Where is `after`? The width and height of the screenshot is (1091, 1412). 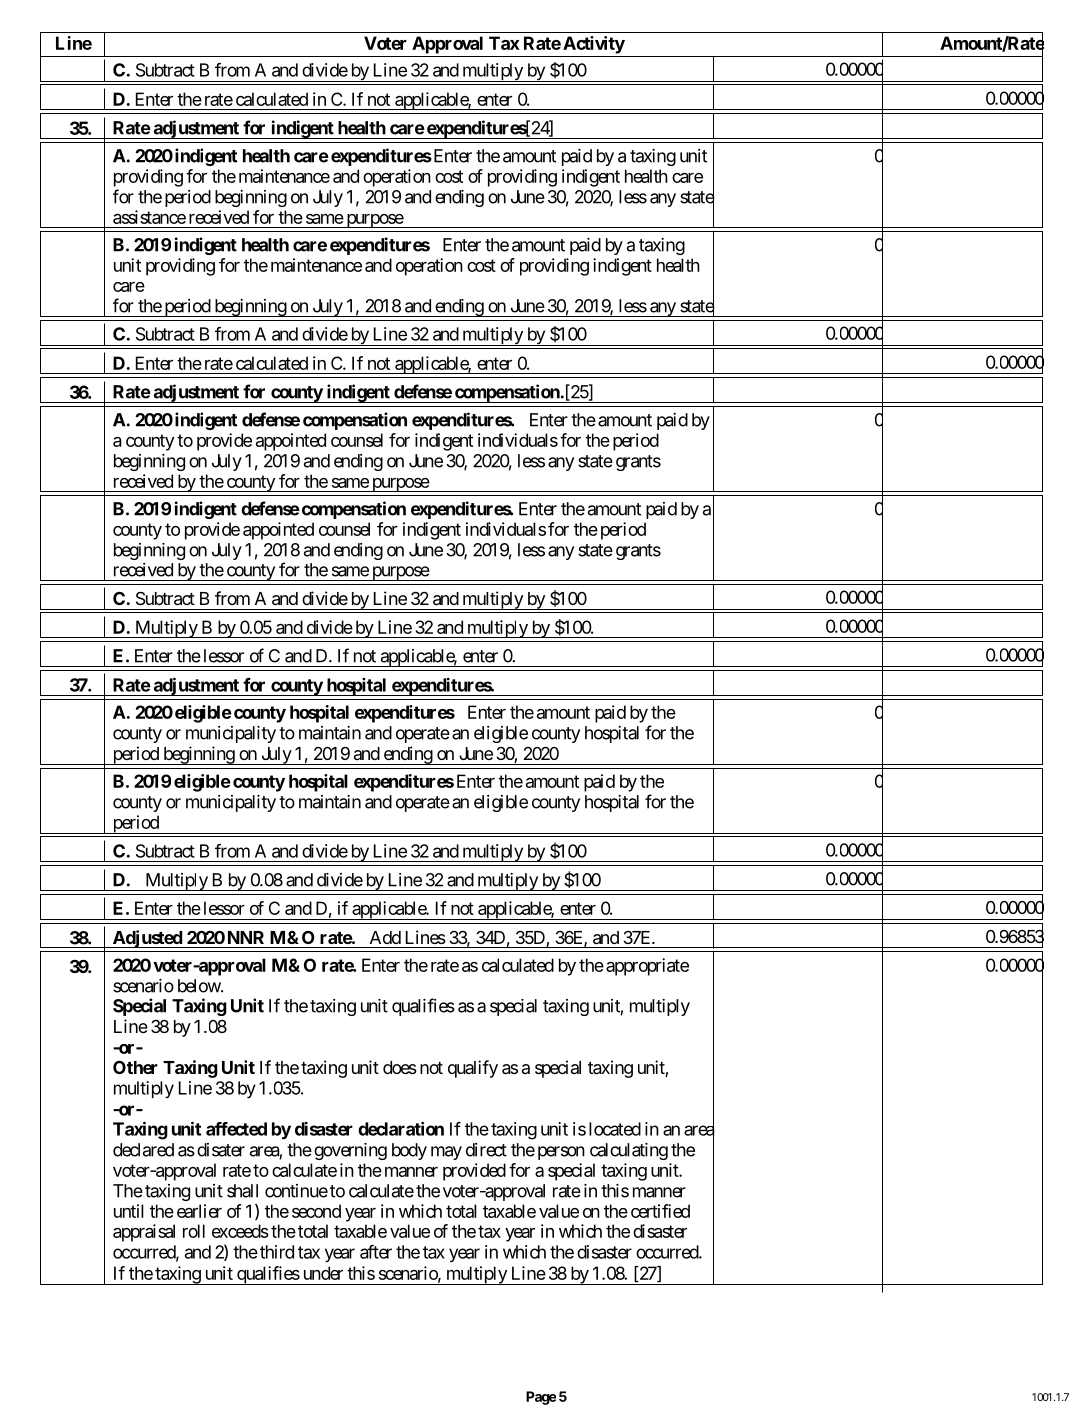 after is located at coordinates (376, 1252).
